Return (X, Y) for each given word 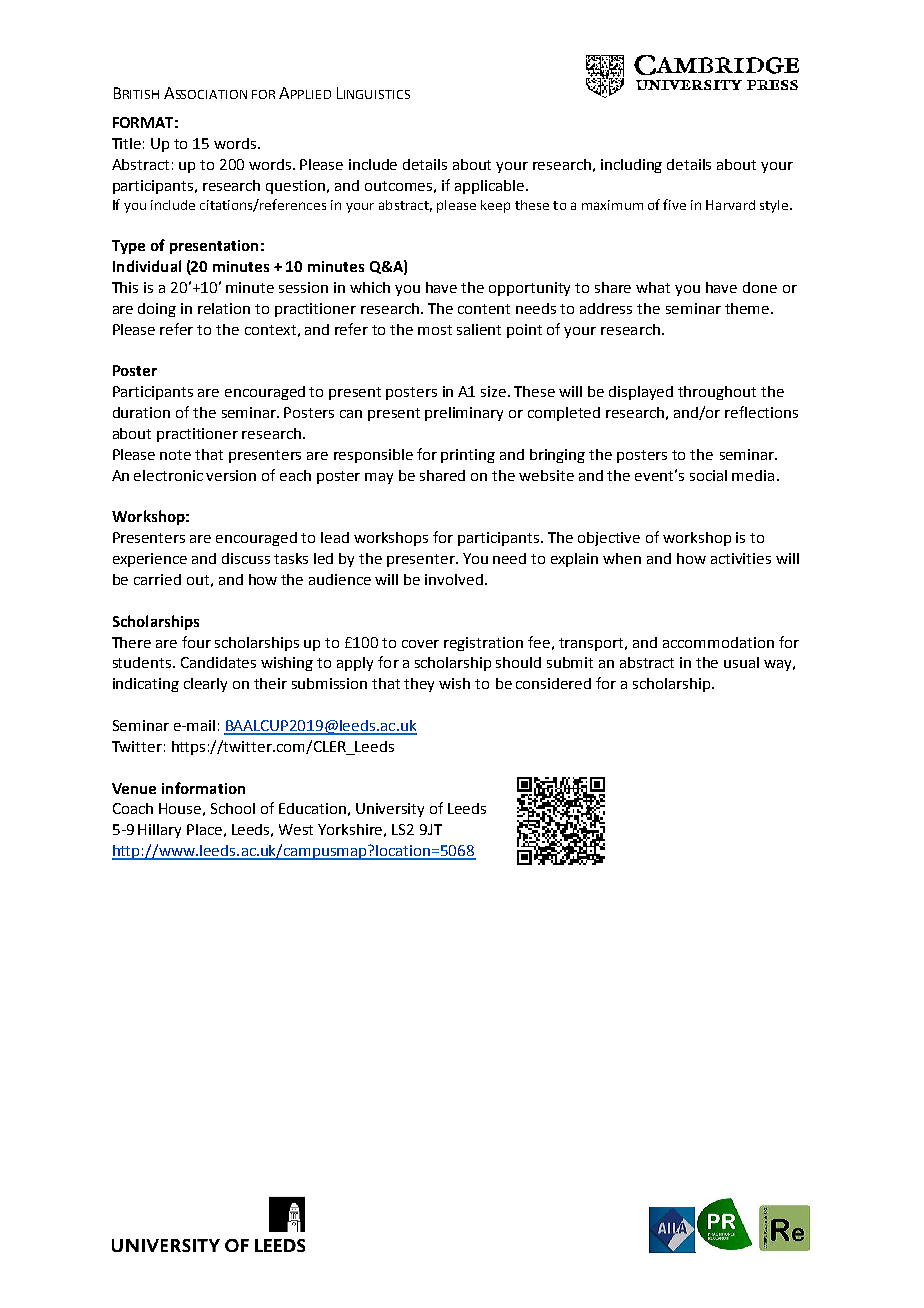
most (435, 330)
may (379, 478)
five (674, 204)
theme (748, 308)
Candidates (218, 662)
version (231, 475)
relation (224, 308)
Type (128, 247)
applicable (491, 187)
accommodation (718, 642)
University (390, 810)
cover (420, 644)
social (708, 475)
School (233, 808)
